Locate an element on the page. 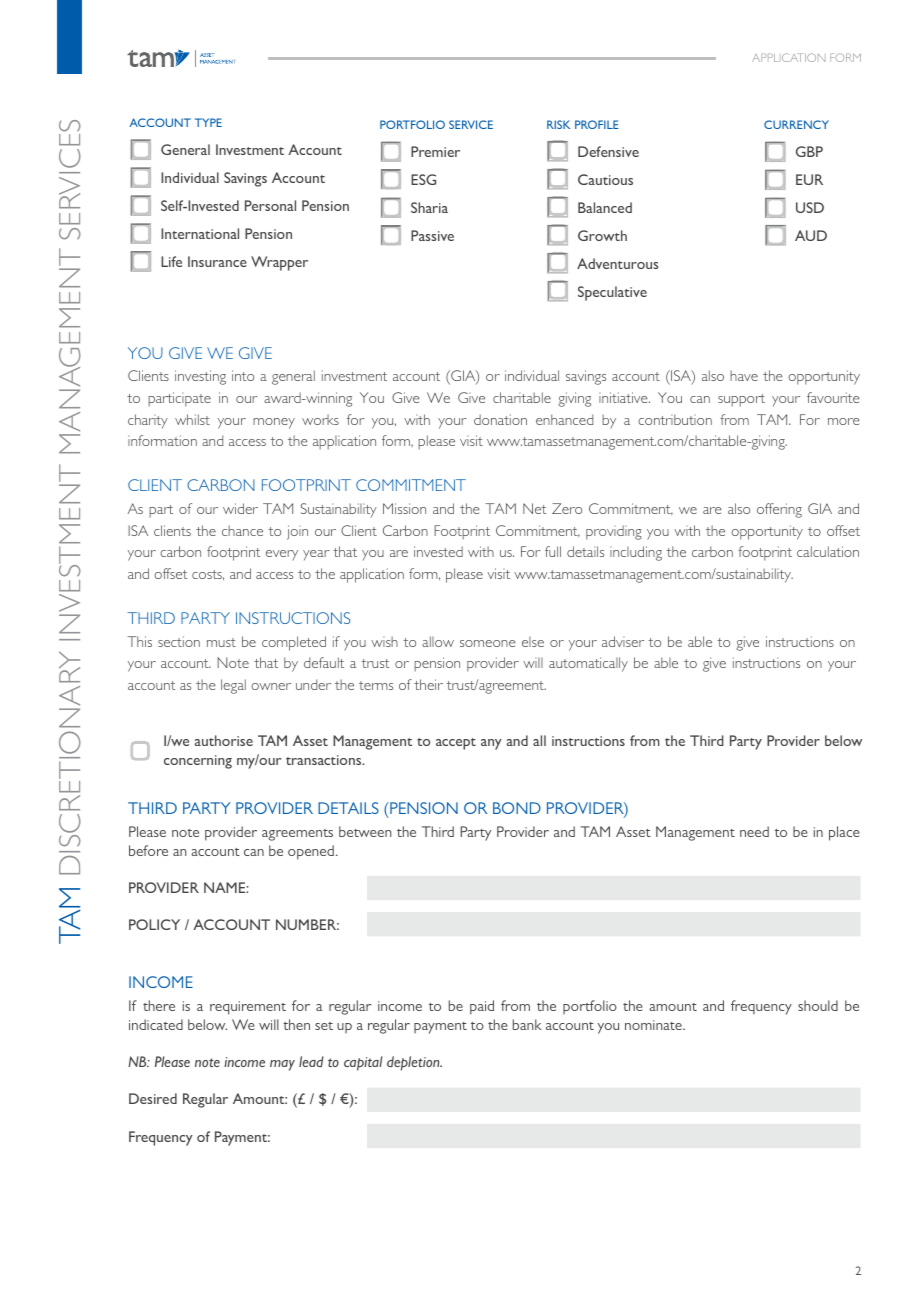 The width and height of the page is (924, 1308). Premier is located at coordinates (435, 151).
